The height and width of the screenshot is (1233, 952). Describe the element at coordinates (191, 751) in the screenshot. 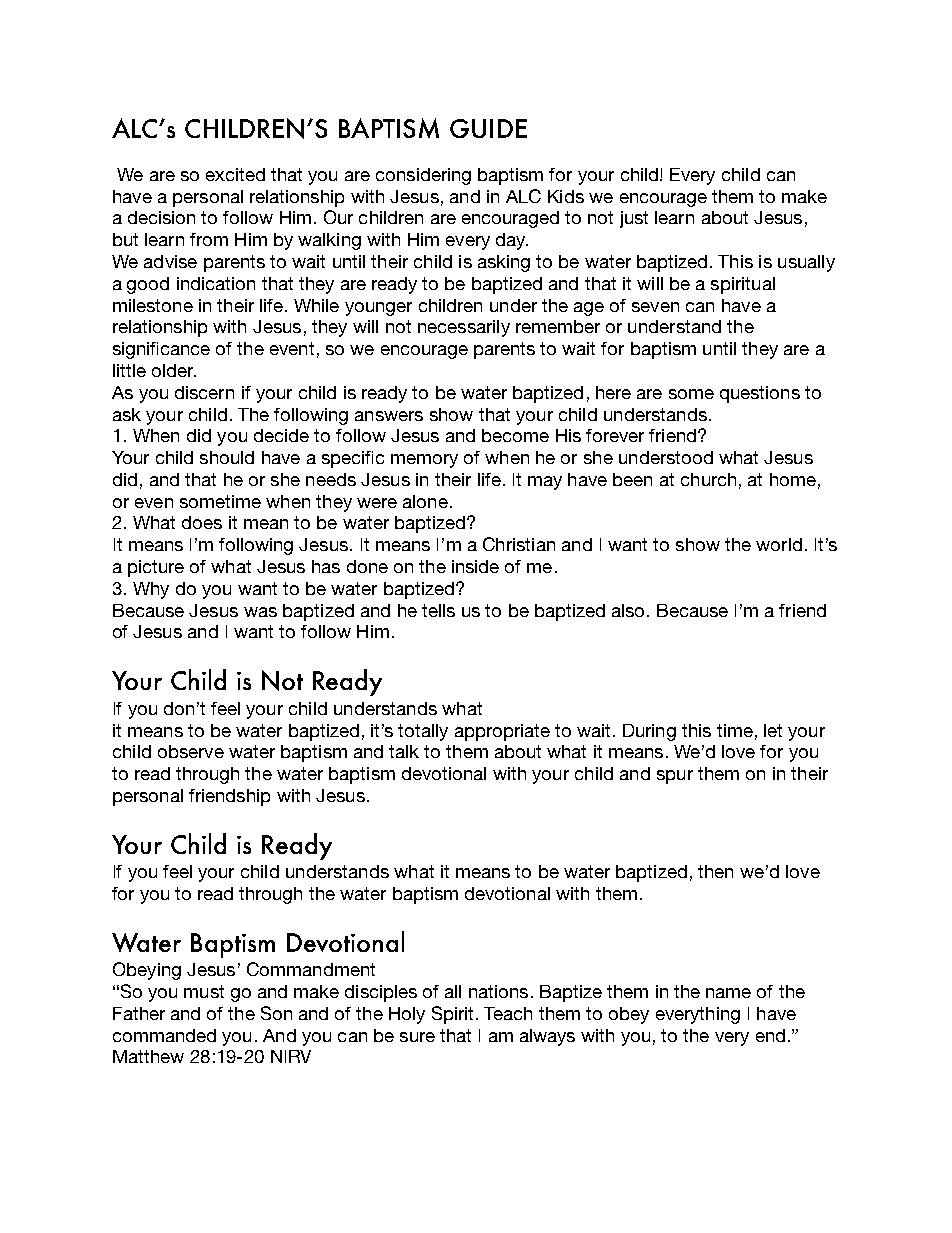

I see `observe` at that location.
